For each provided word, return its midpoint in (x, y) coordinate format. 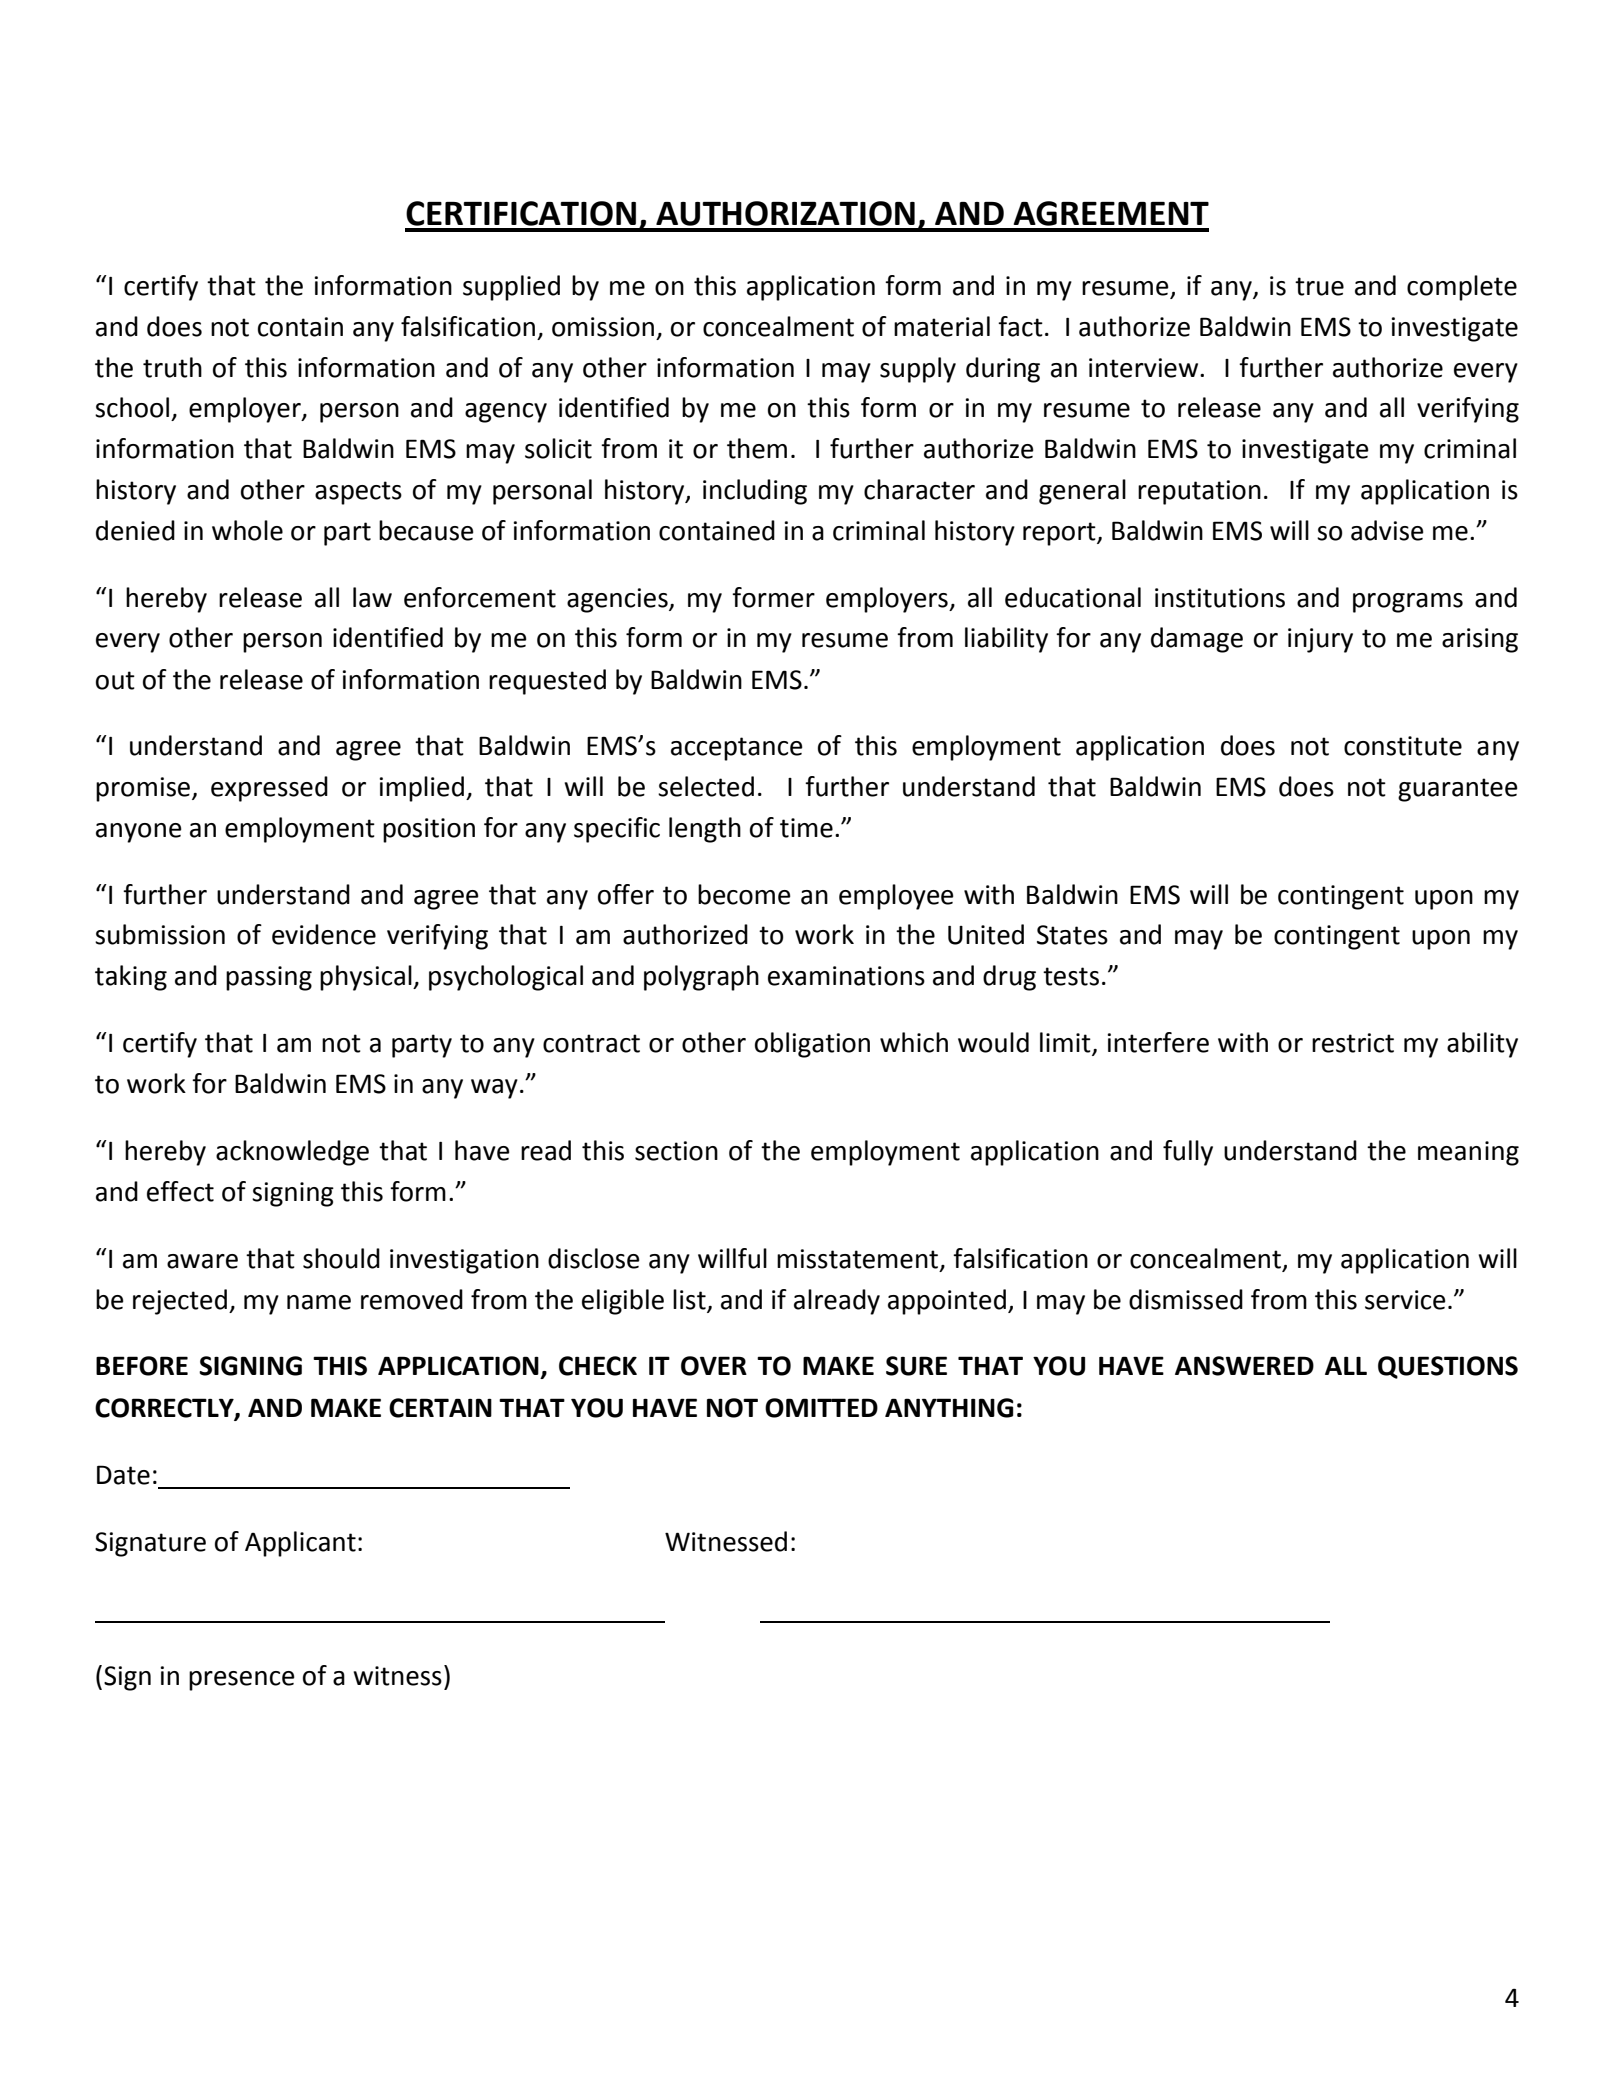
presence (242, 1681)
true (1319, 286)
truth (172, 367)
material (942, 326)
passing (269, 978)
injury (1320, 640)
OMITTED (821, 1408)
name (319, 1302)
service (1405, 1300)
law (372, 597)
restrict (1353, 1043)
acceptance (737, 749)
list (689, 1299)
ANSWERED (1244, 1366)
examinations (846, 976)
